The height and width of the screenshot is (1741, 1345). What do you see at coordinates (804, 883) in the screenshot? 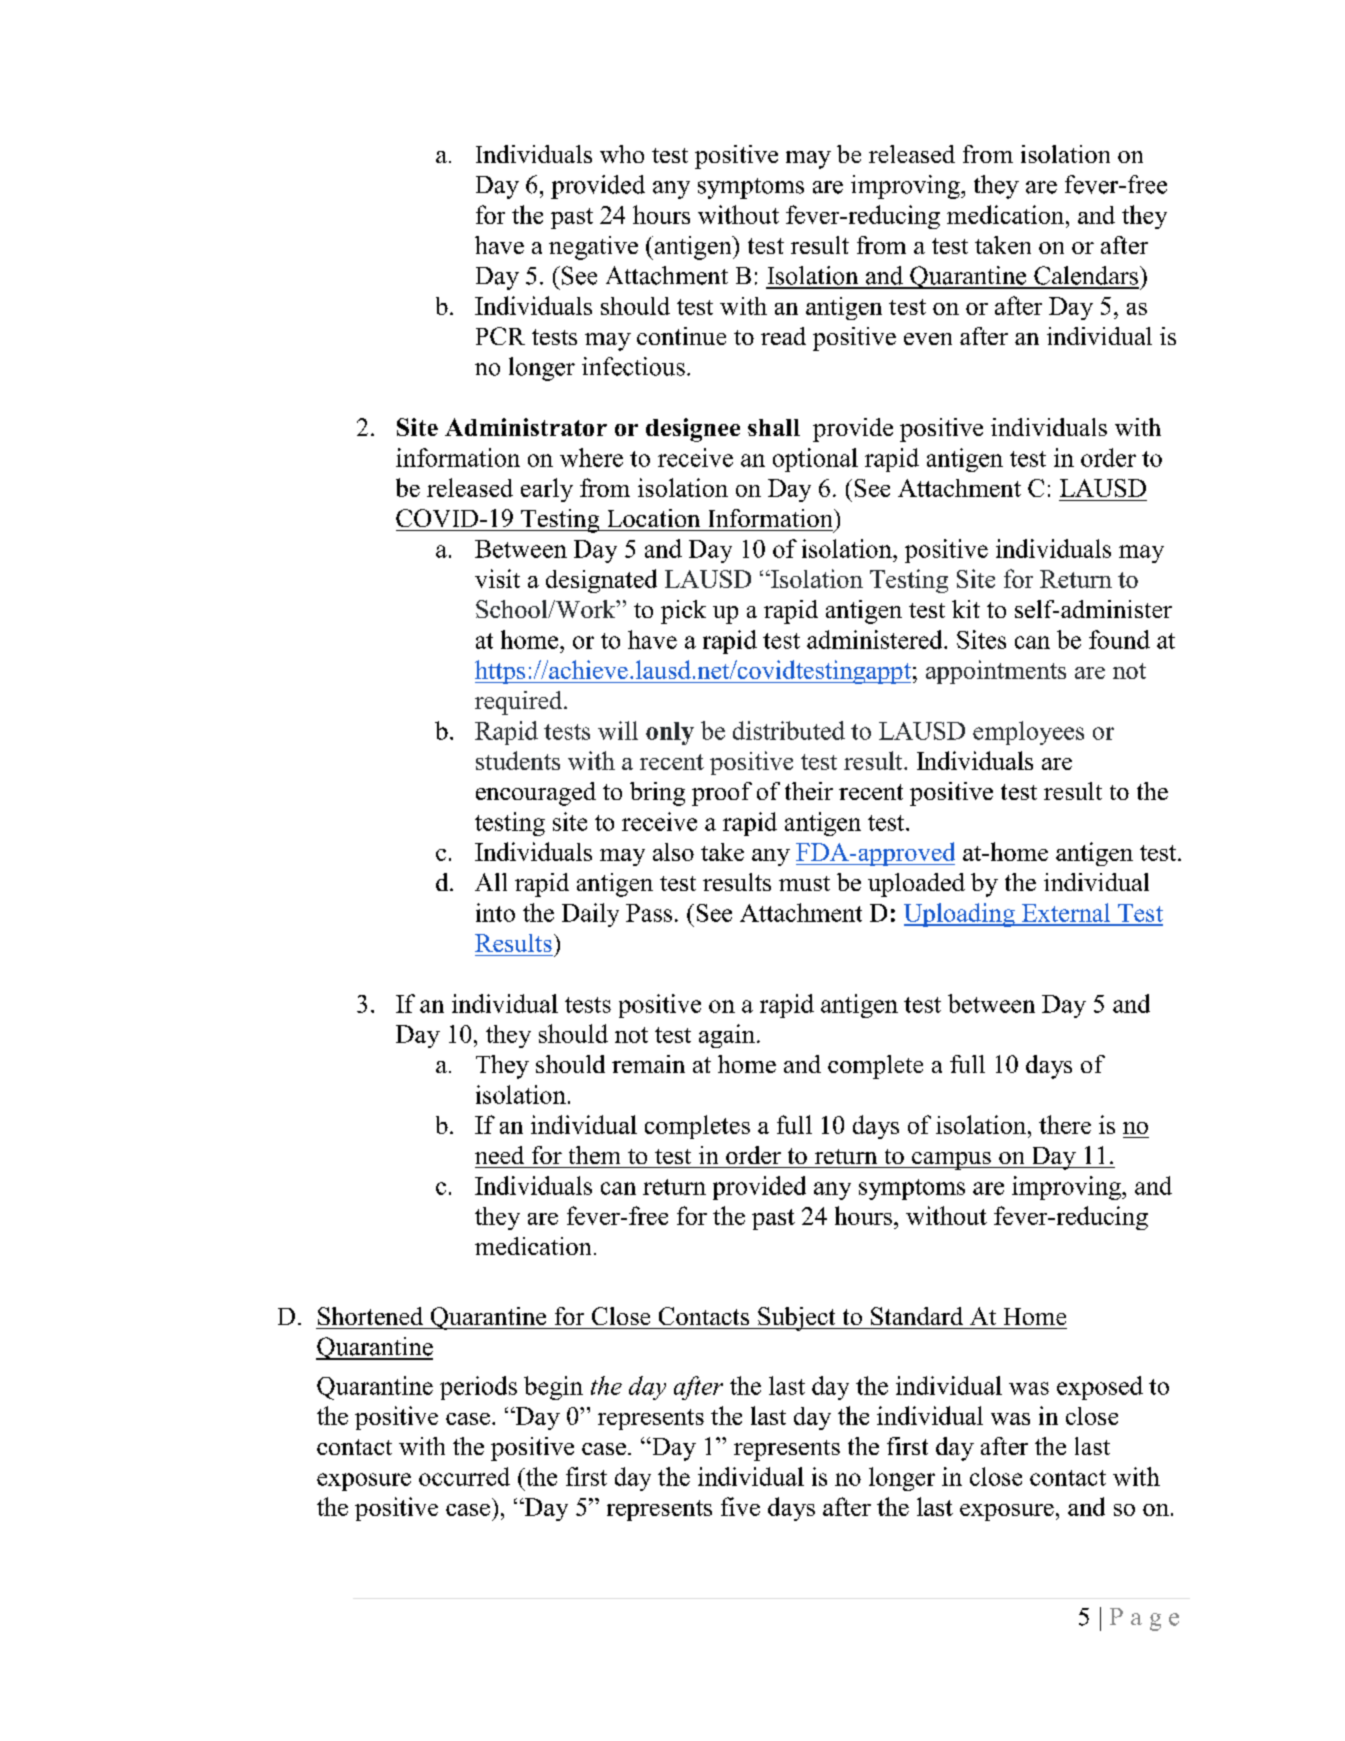
I see `must` at bounding box center [804, 883].
